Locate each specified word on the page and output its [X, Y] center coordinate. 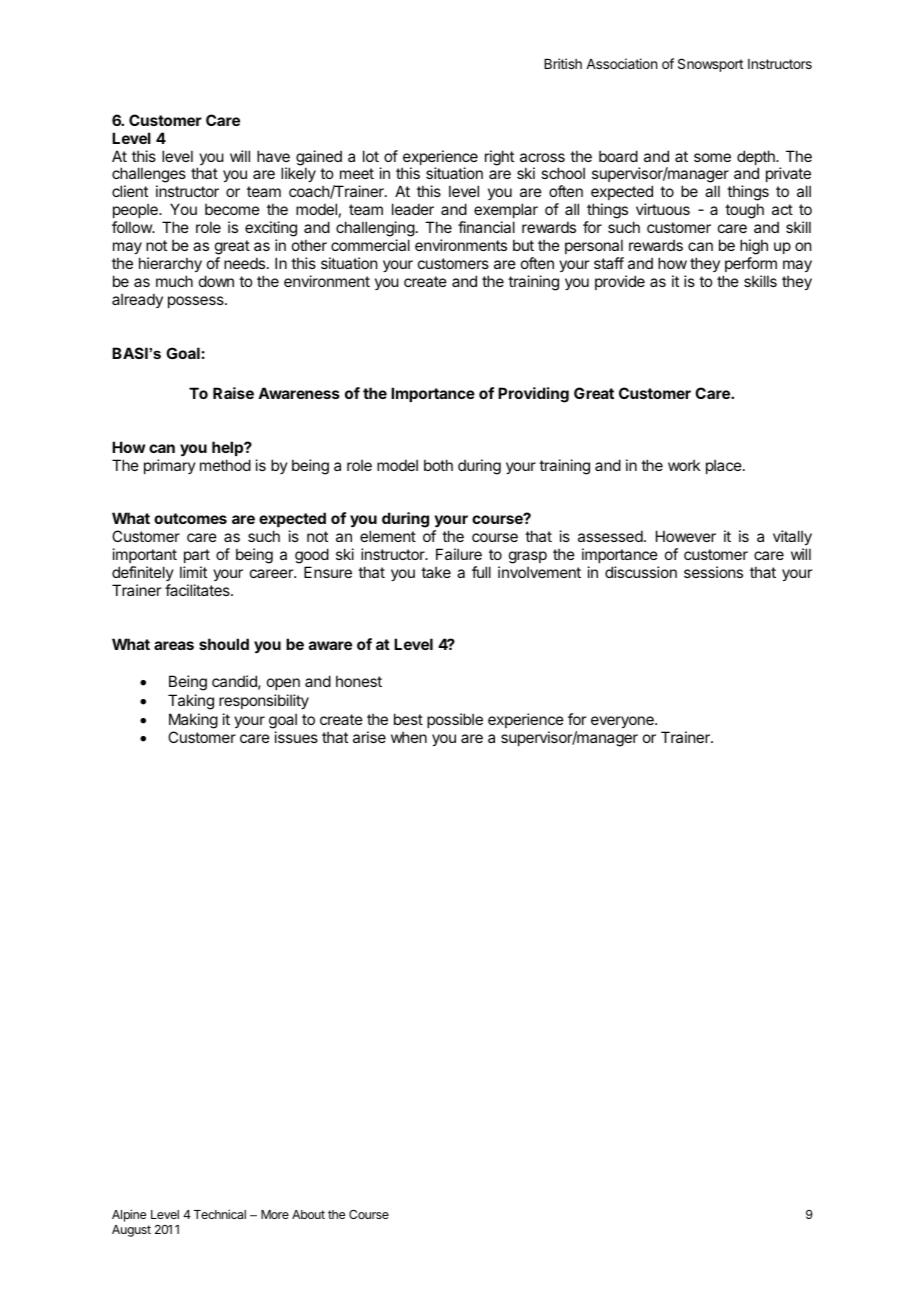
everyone [623, 722]
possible [455, 720]
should [224, 644]
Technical [220, 1214]
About [308, 1214]
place [724, 466]
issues [296, 737]
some [712, 157]
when [409, 737]
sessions [713, 572]
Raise [233, 393]
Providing [533, 395]
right [499, 158]
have [273, 156]
